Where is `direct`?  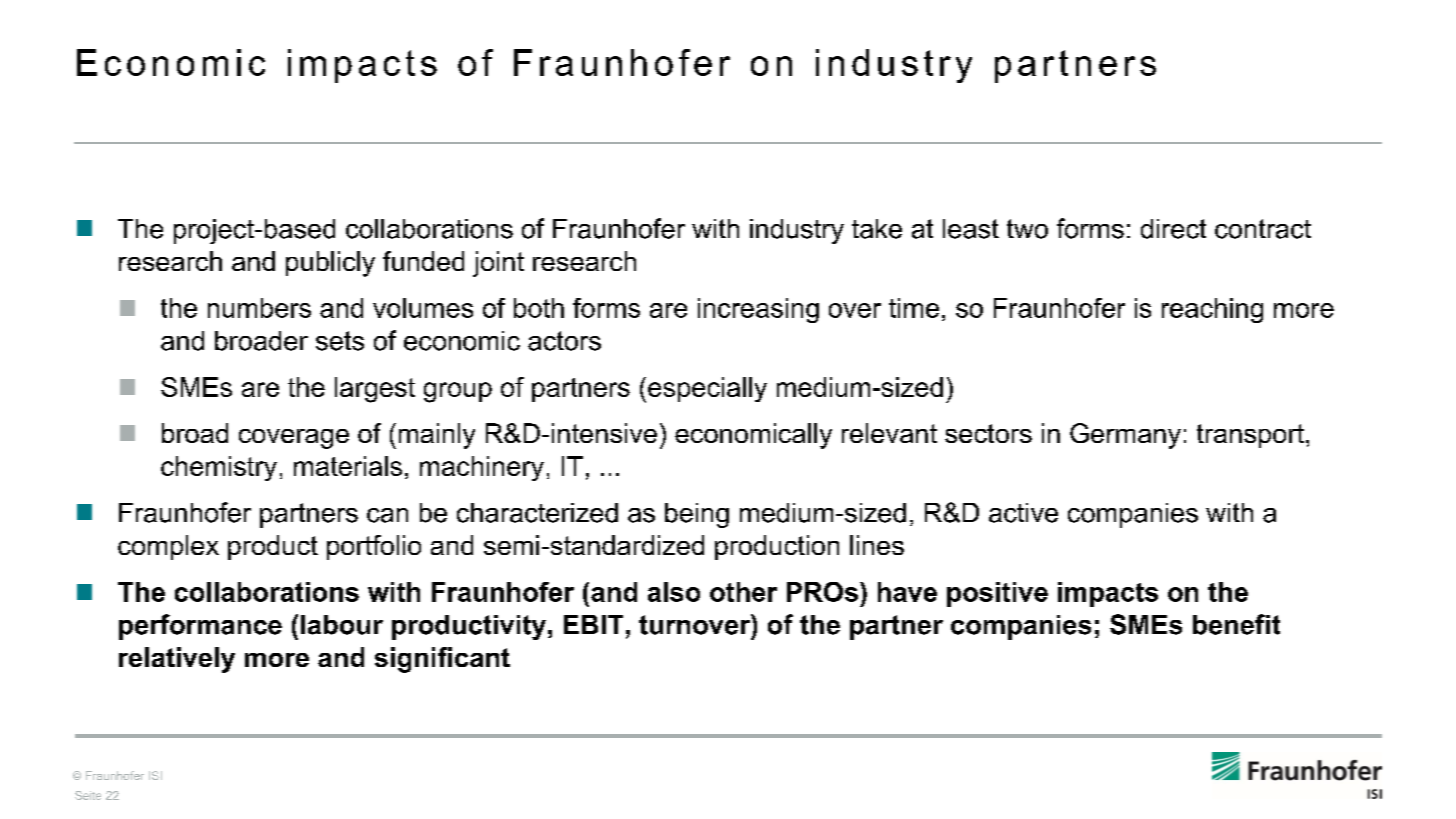 direct is located at coordinates (1173, 229).
